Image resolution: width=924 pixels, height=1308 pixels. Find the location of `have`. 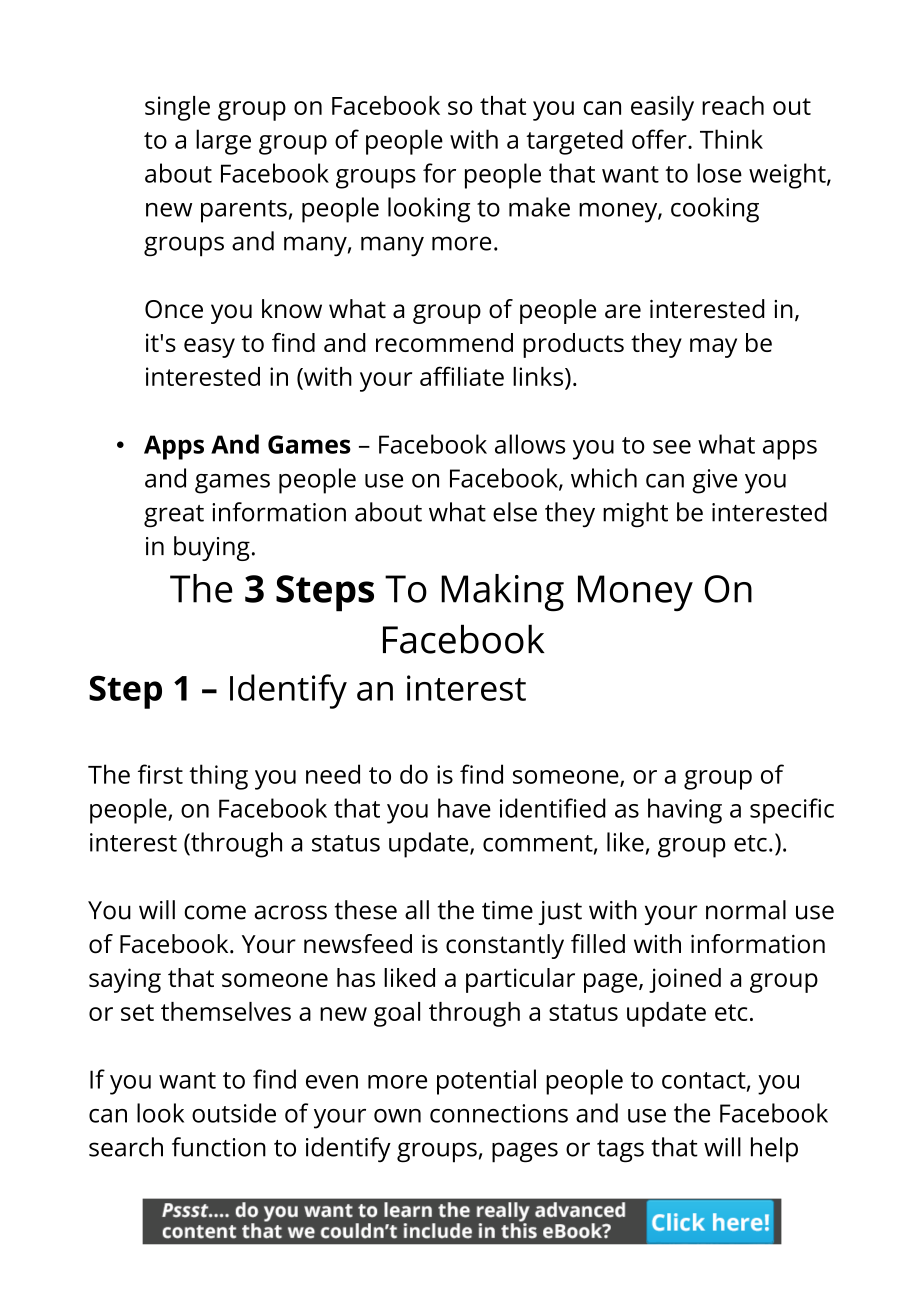

have is located at coordinates (464, 808).
